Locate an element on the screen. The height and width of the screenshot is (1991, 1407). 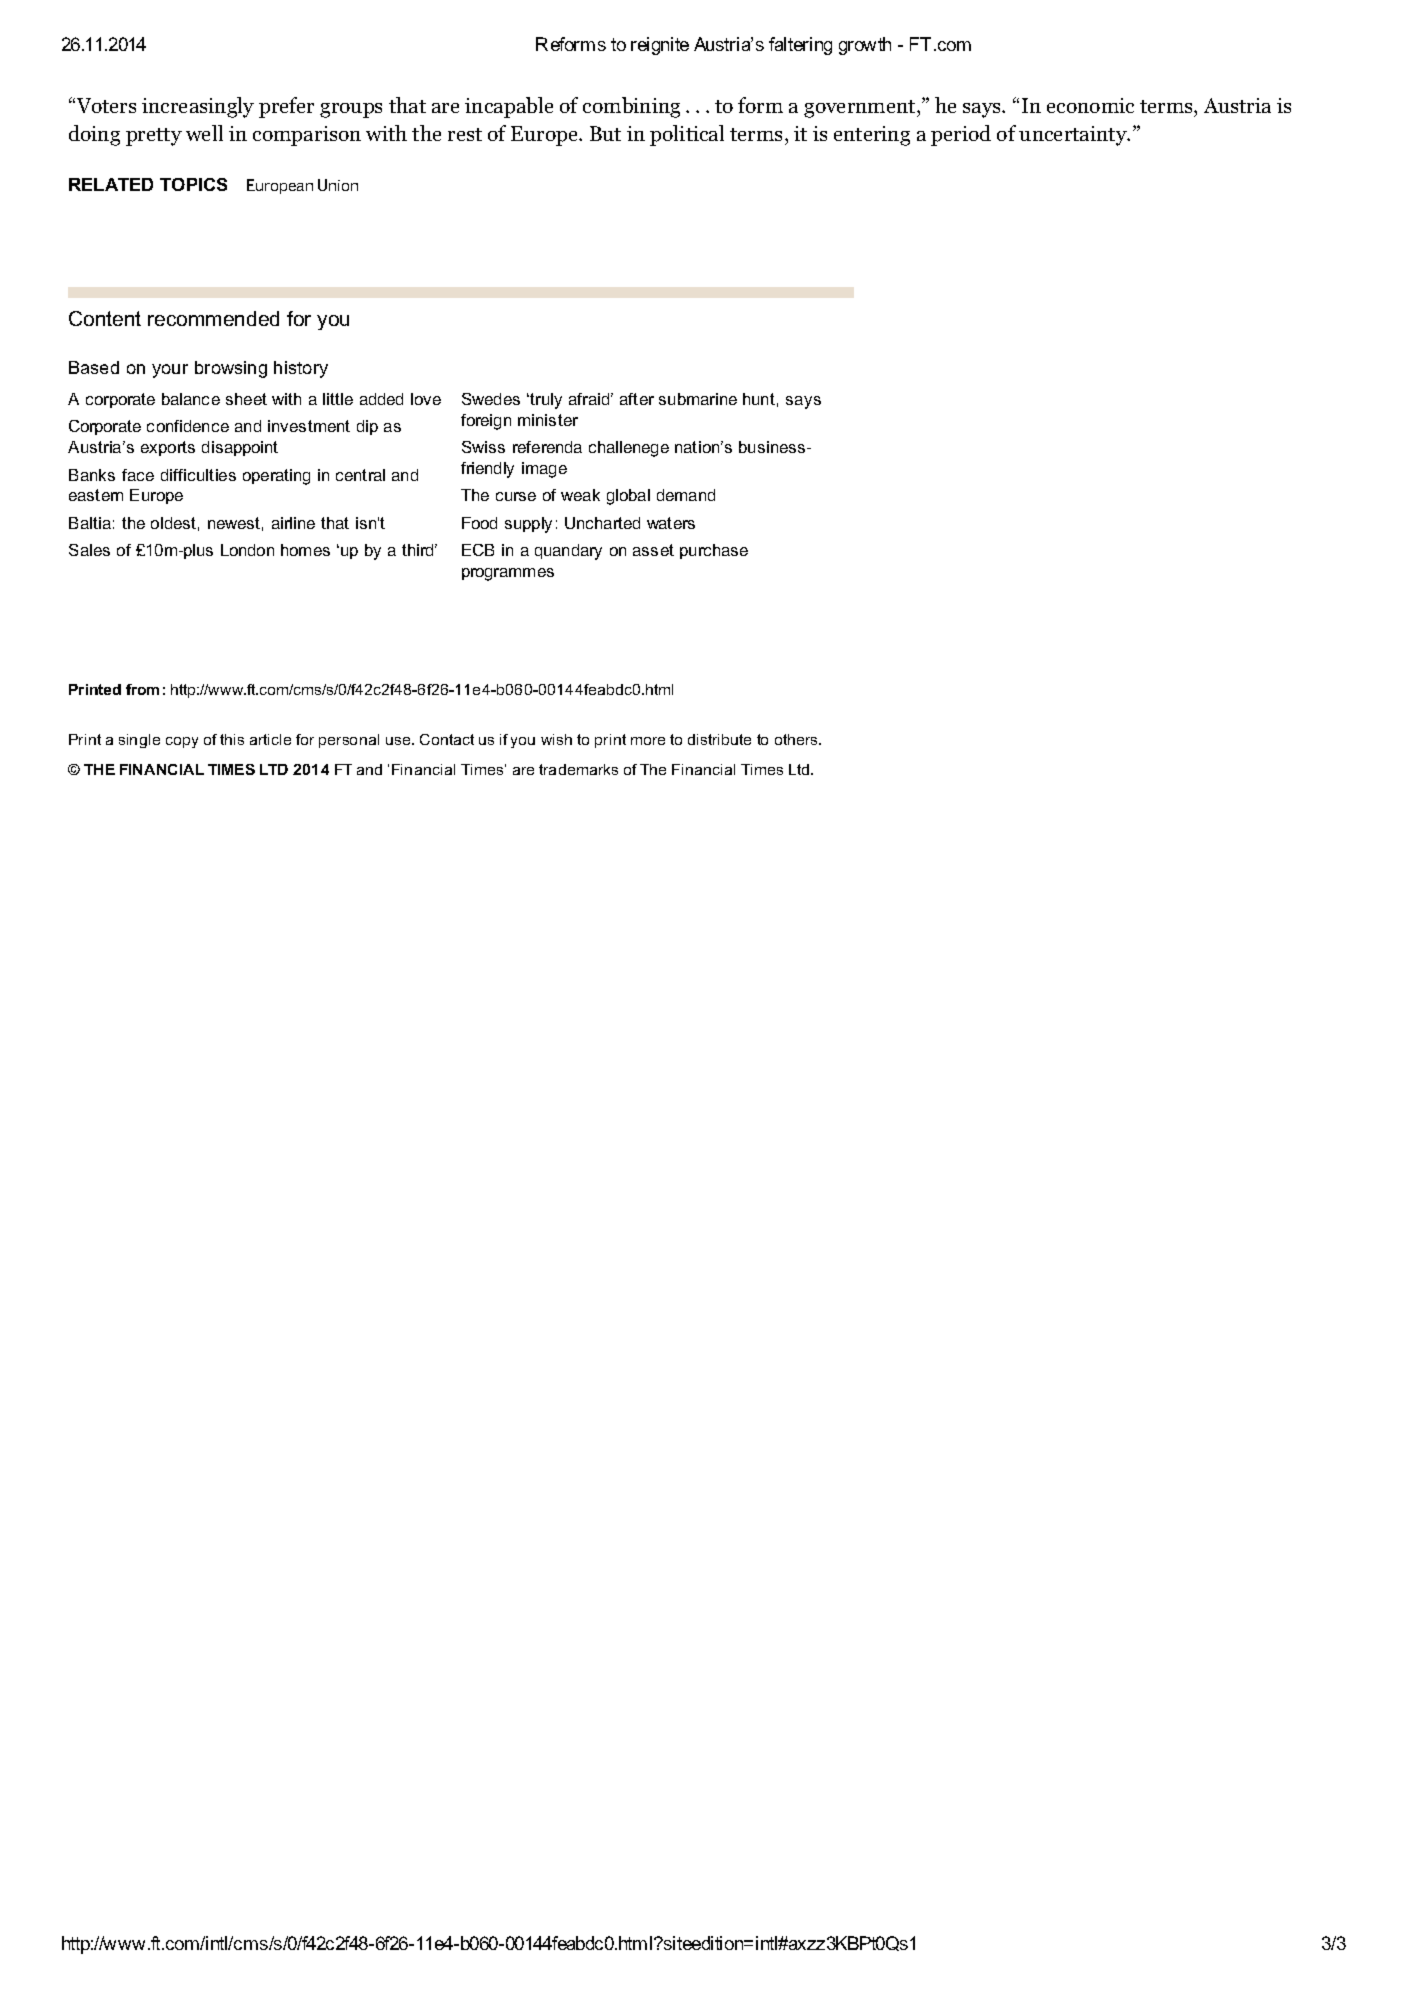
others is located at coordinates (797, 739).
